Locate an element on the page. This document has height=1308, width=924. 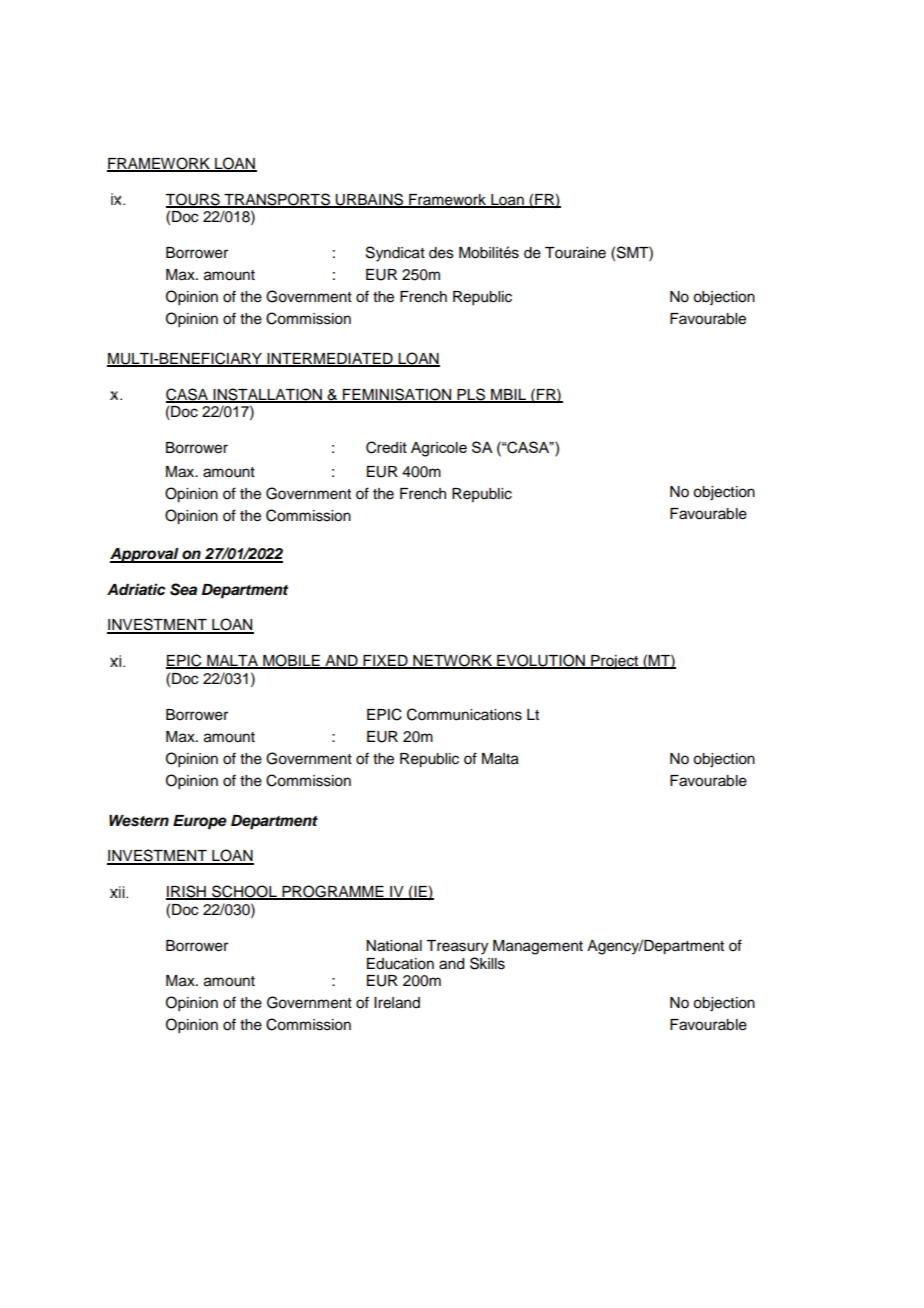
Europe is located at coordinates (200, 822).
